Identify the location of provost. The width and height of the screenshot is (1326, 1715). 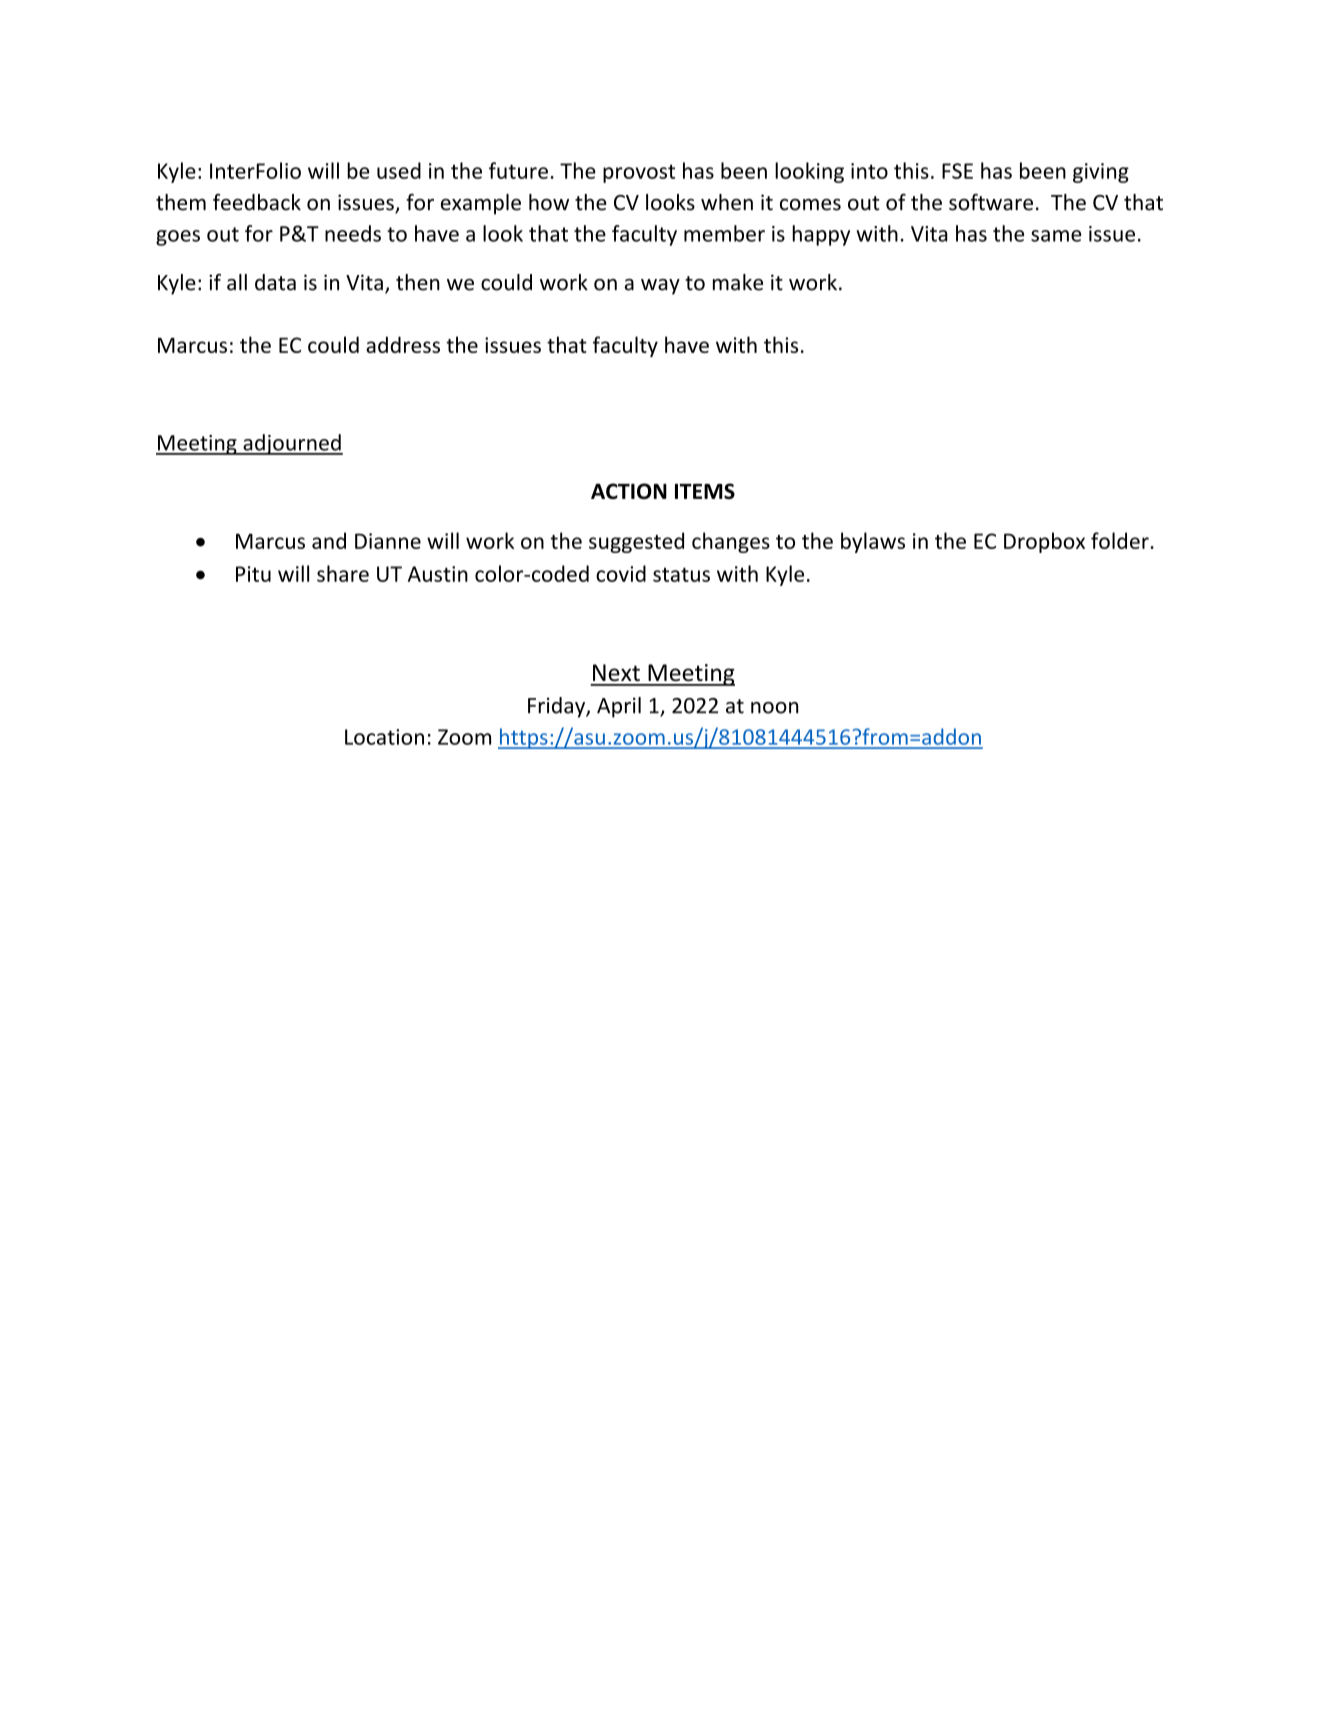
(639, 173).
